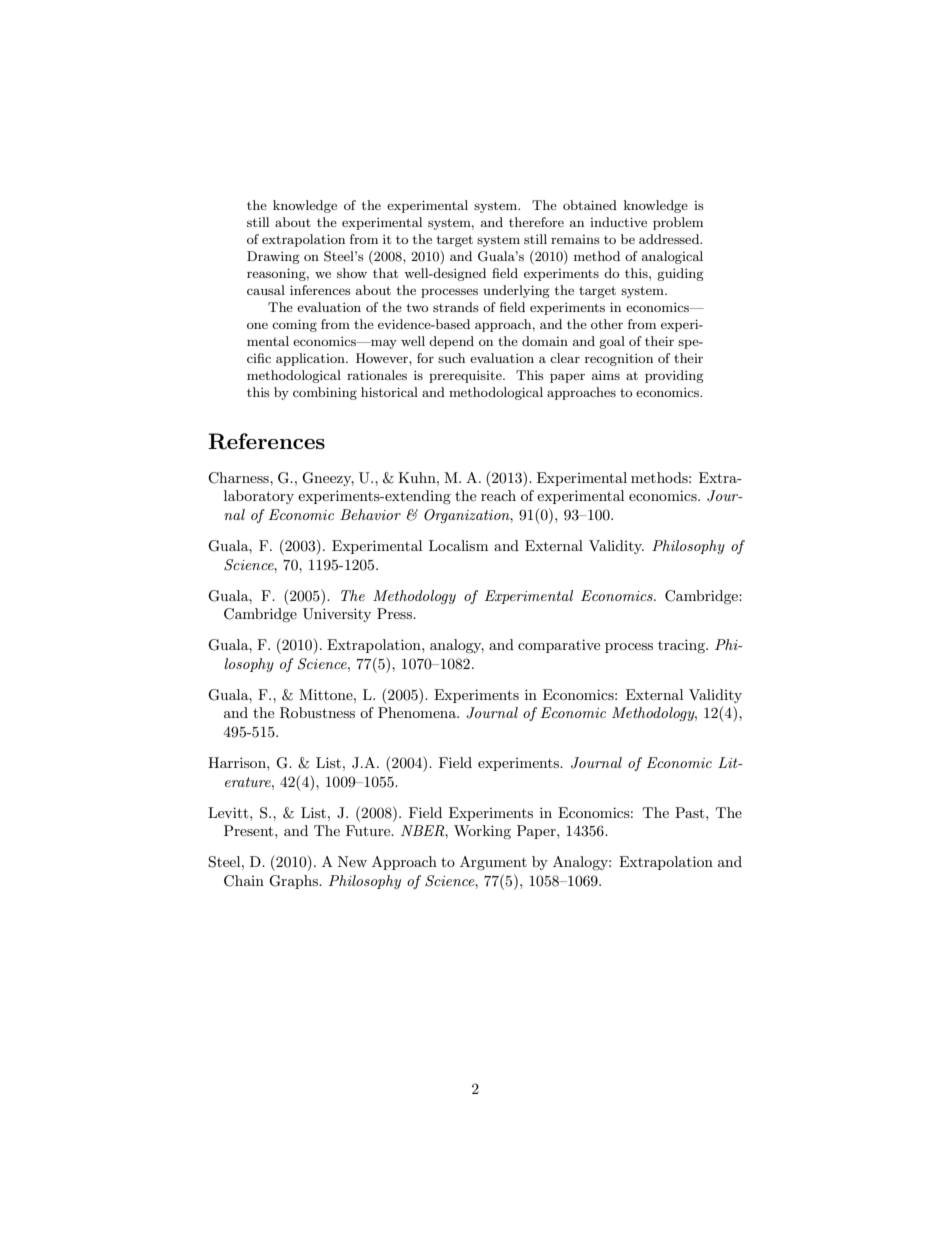 The image size is (952, 1233). Describe the element at coordinates (266, 441) in the page. I see `References` at that location.
